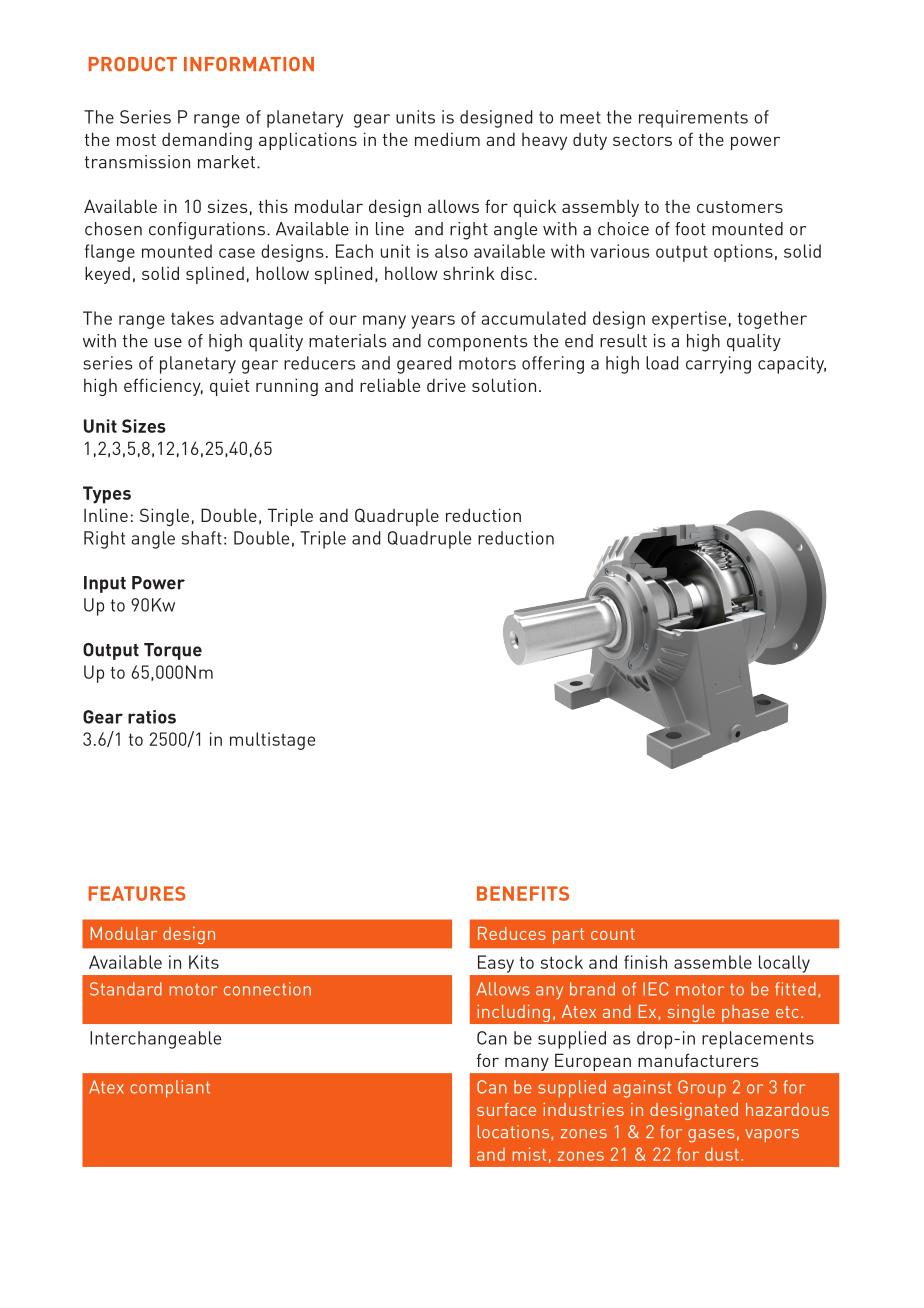 This image has height=1308, width=924. I want to click on assemble, so click(713, 962).
